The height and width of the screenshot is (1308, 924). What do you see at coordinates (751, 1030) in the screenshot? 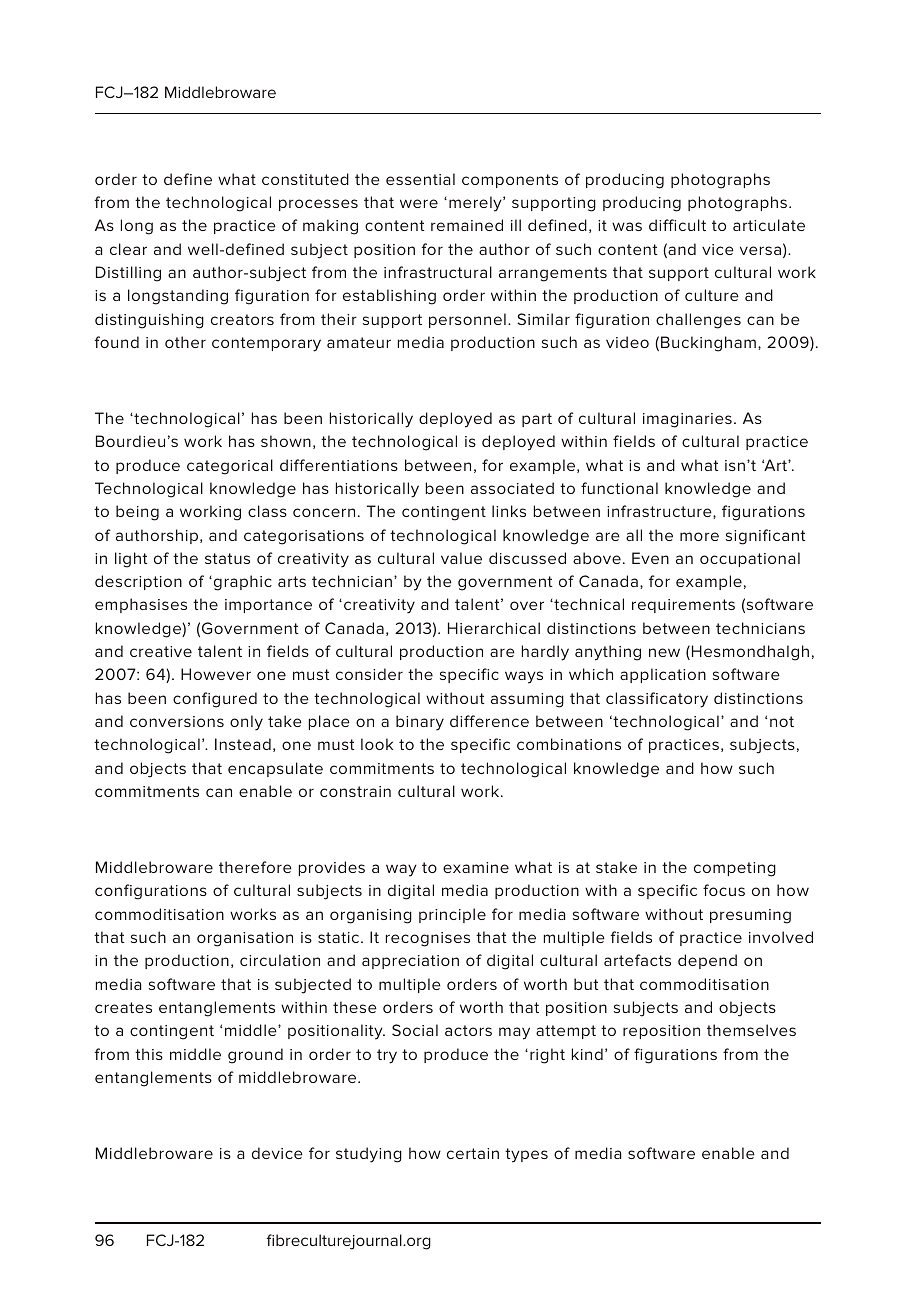
I see `themselves` at bounding box center [751, 1030].
